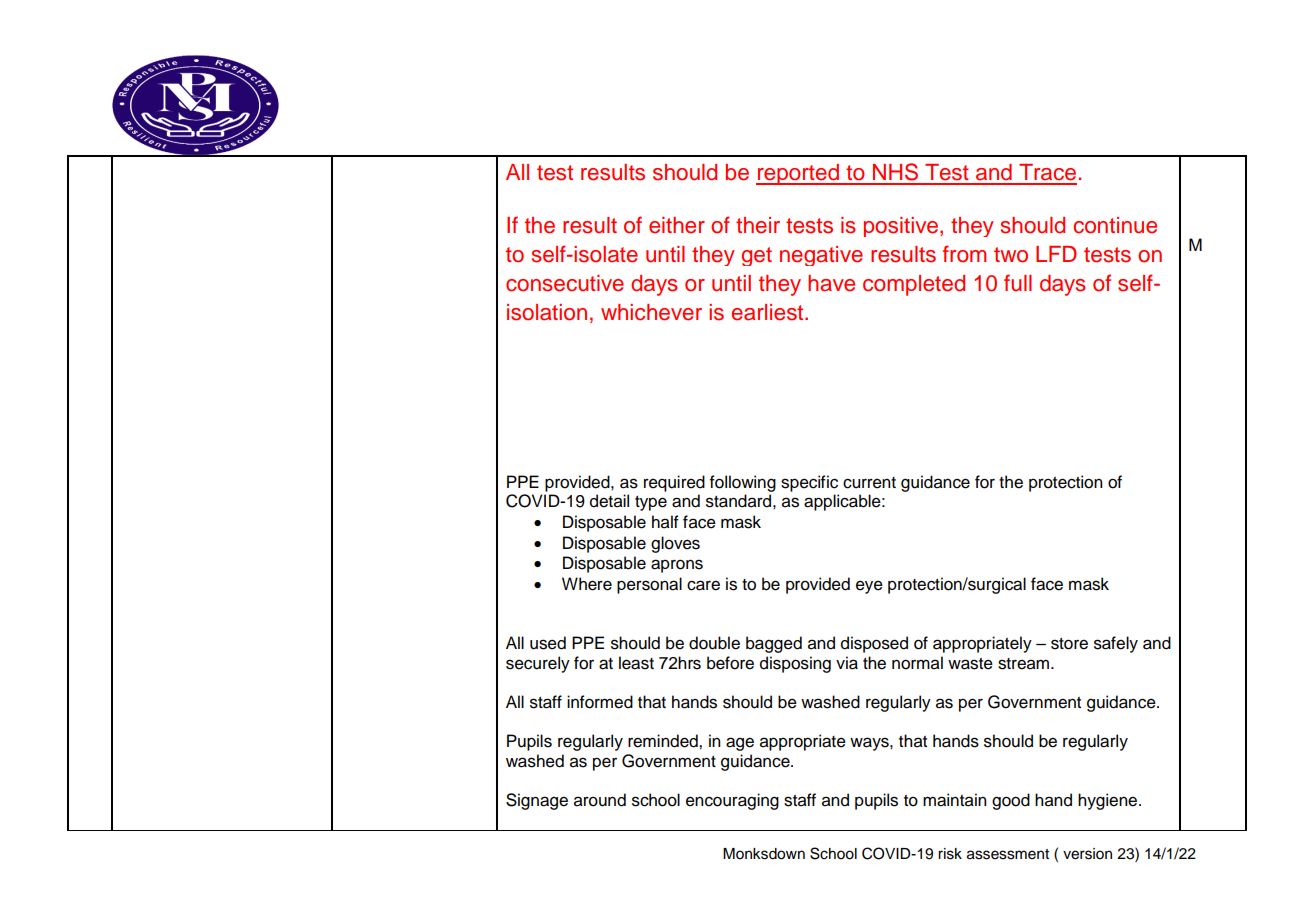 This screenshot has height=924, width=1308. What do you see at coordinates (609, 501) in the screenshot?
I see `detail` at bounding box center [609, 501].
